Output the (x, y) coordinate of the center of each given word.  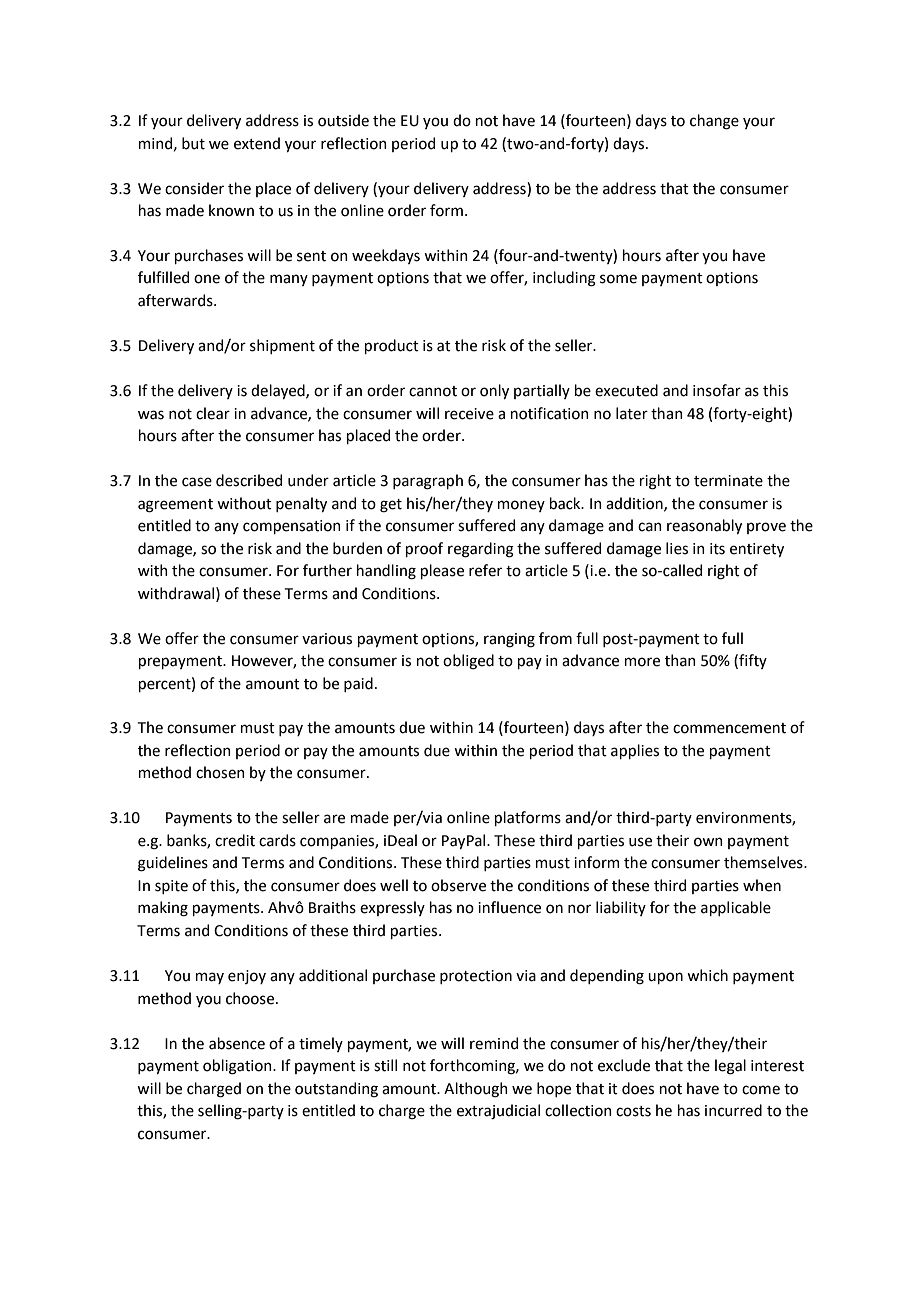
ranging (509, 640)
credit (235, 840)
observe (458, 885)
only (494, 391)
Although (476, 1090)
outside (343, 120)
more (642, 662)
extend (257, 143)
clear (213, 413)
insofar (717, 390)
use (640, 842)
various (327, 639)
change (714, 122)
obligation (238, 1067)
